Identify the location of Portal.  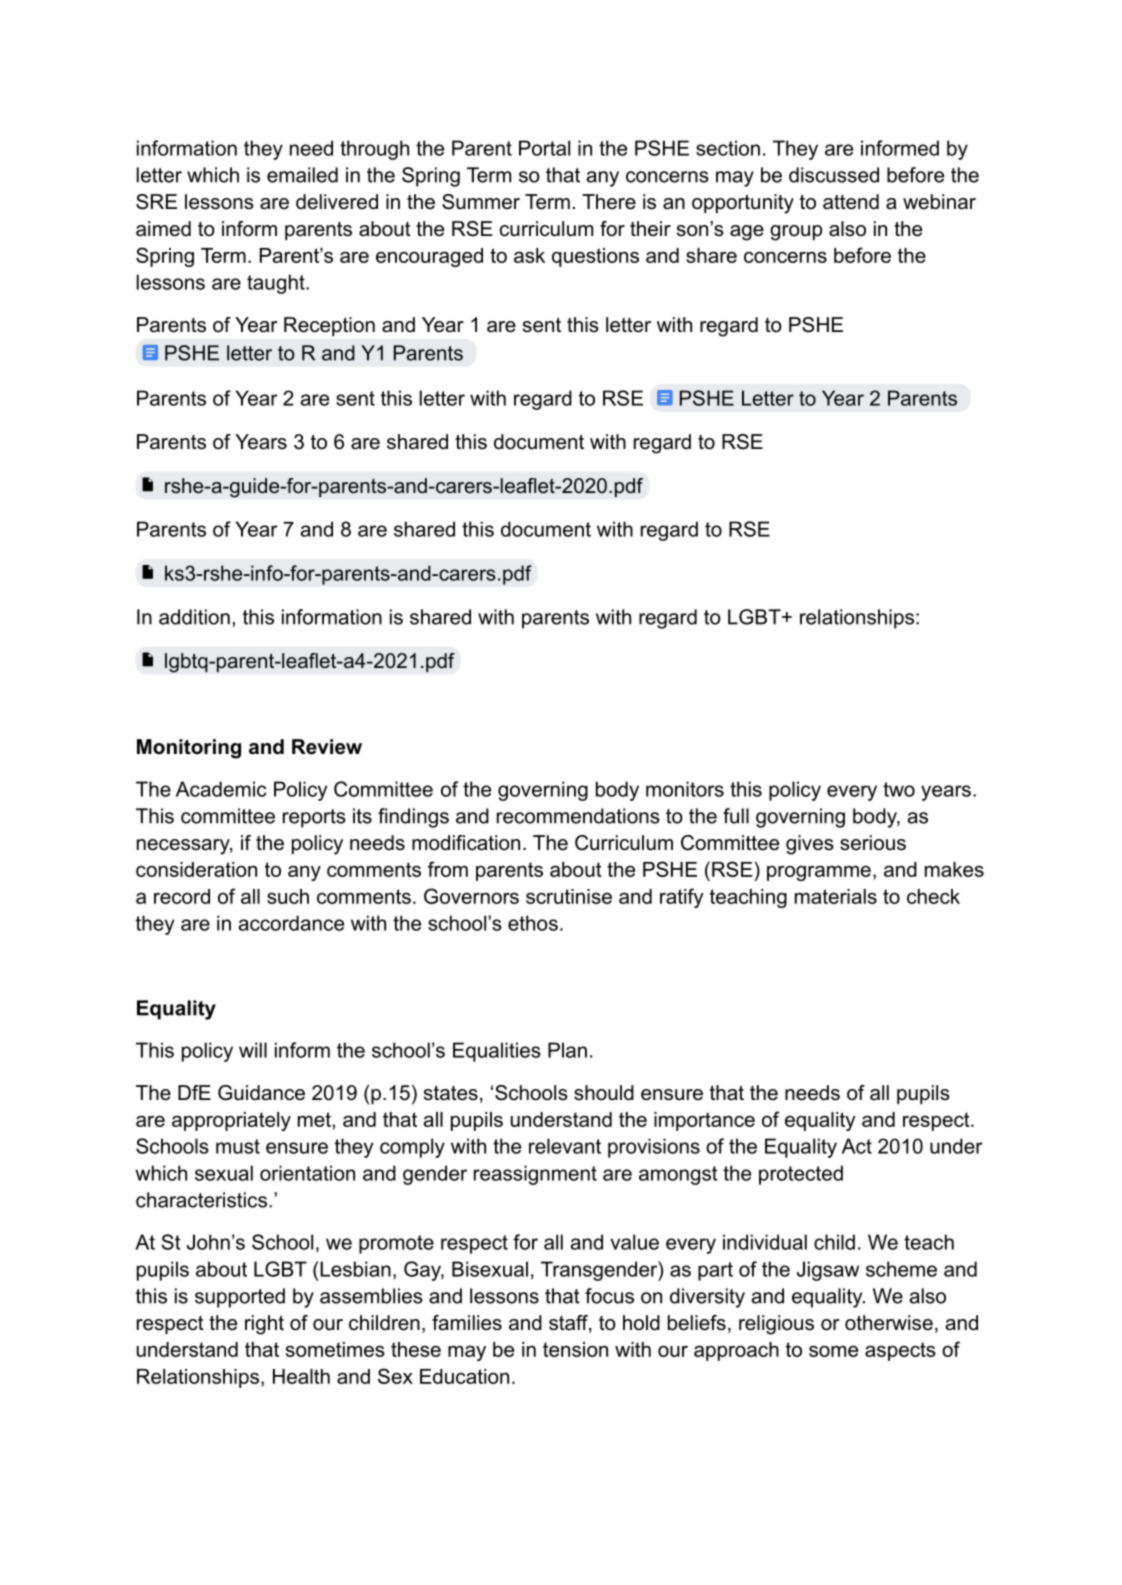
(544, 148).
